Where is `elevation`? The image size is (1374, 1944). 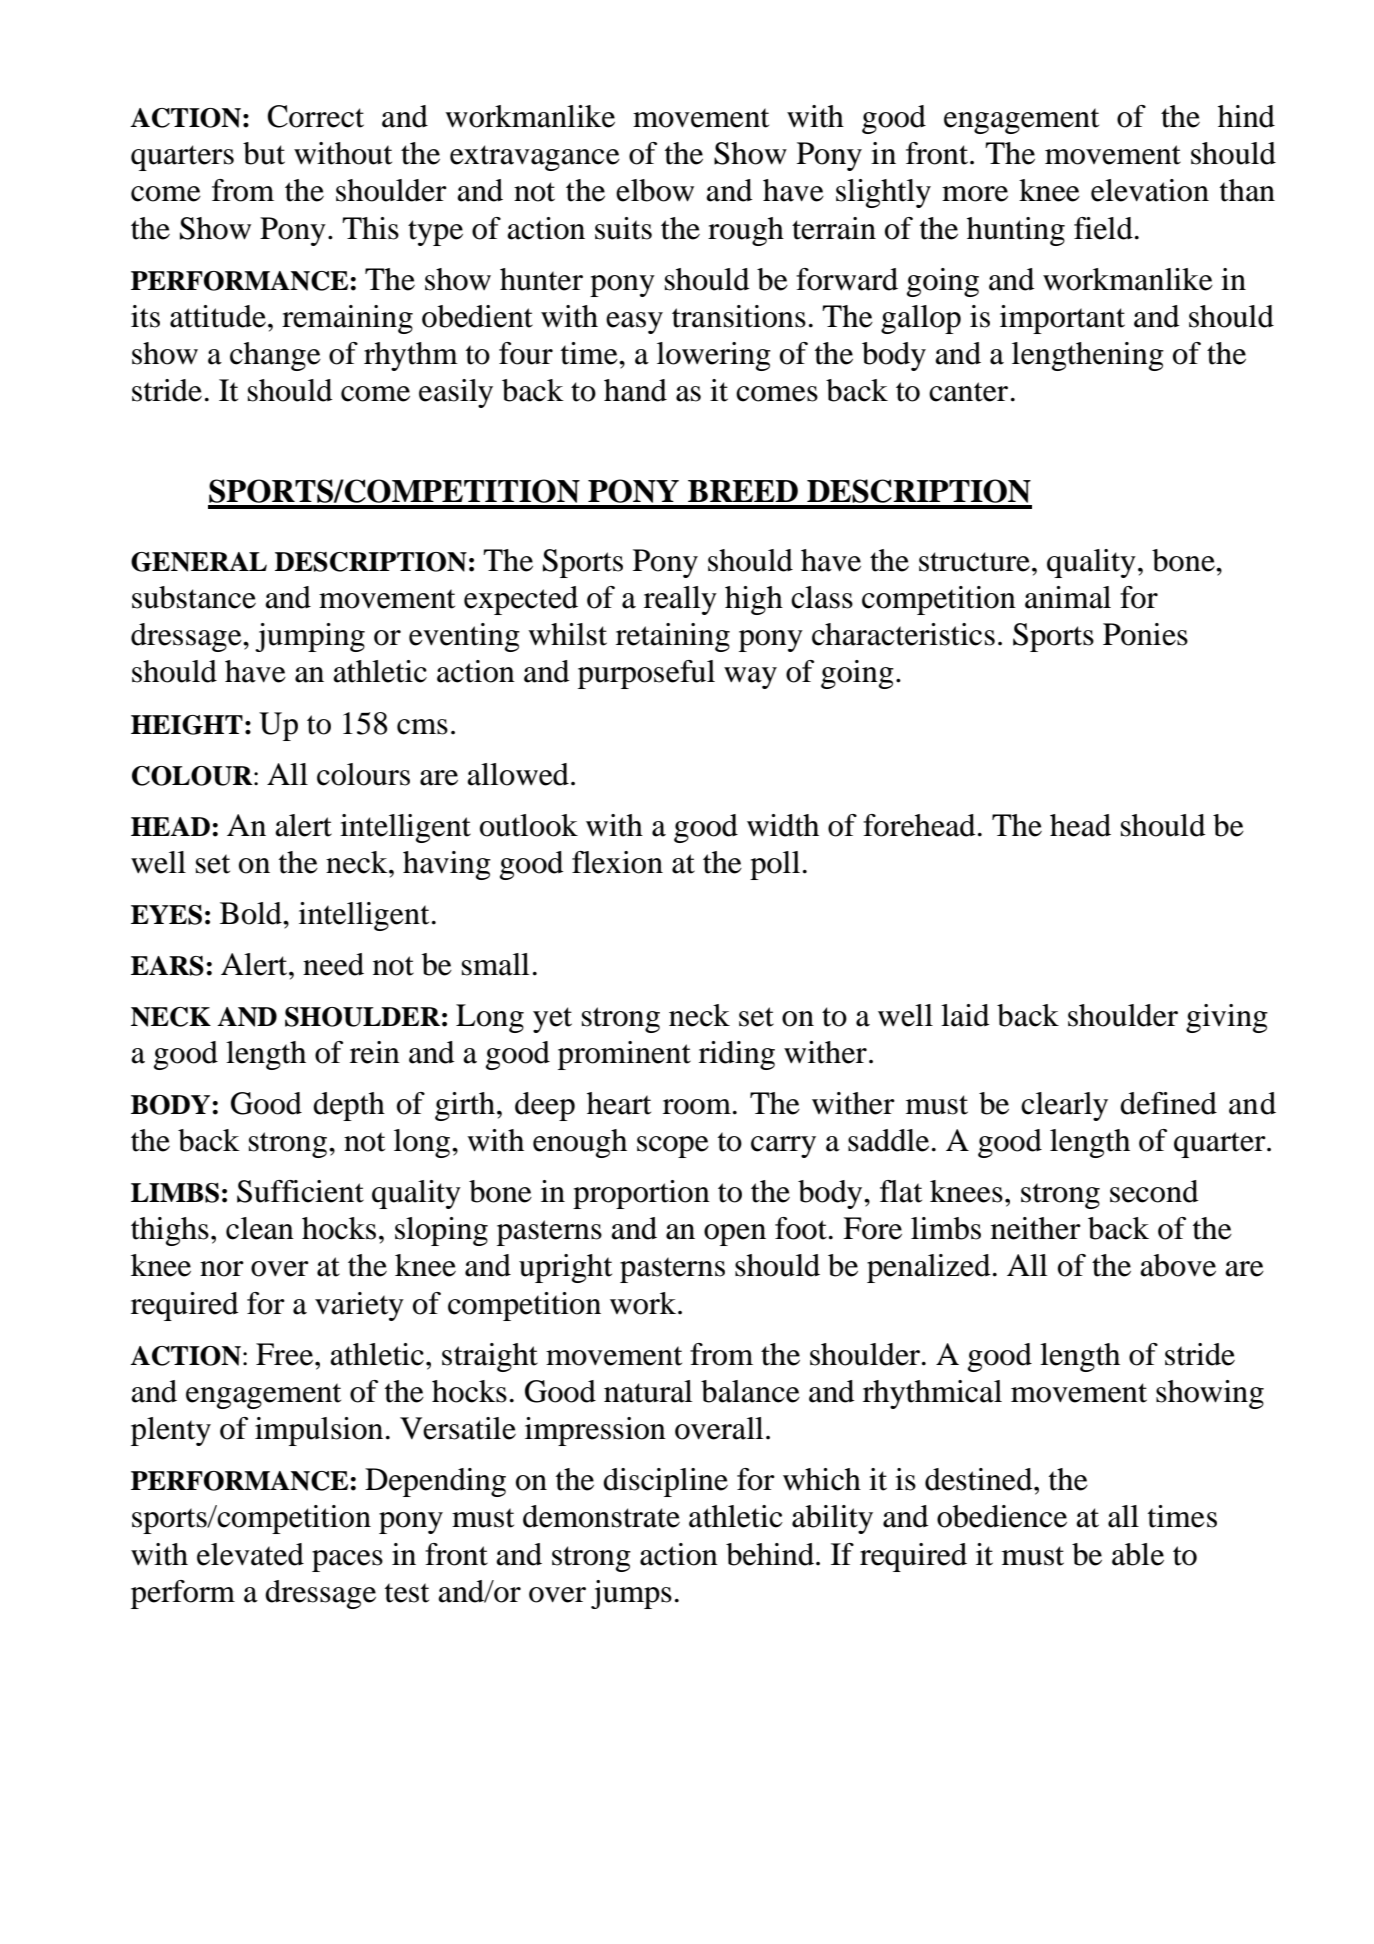 elevation is located at coordinates (1150, 190).
